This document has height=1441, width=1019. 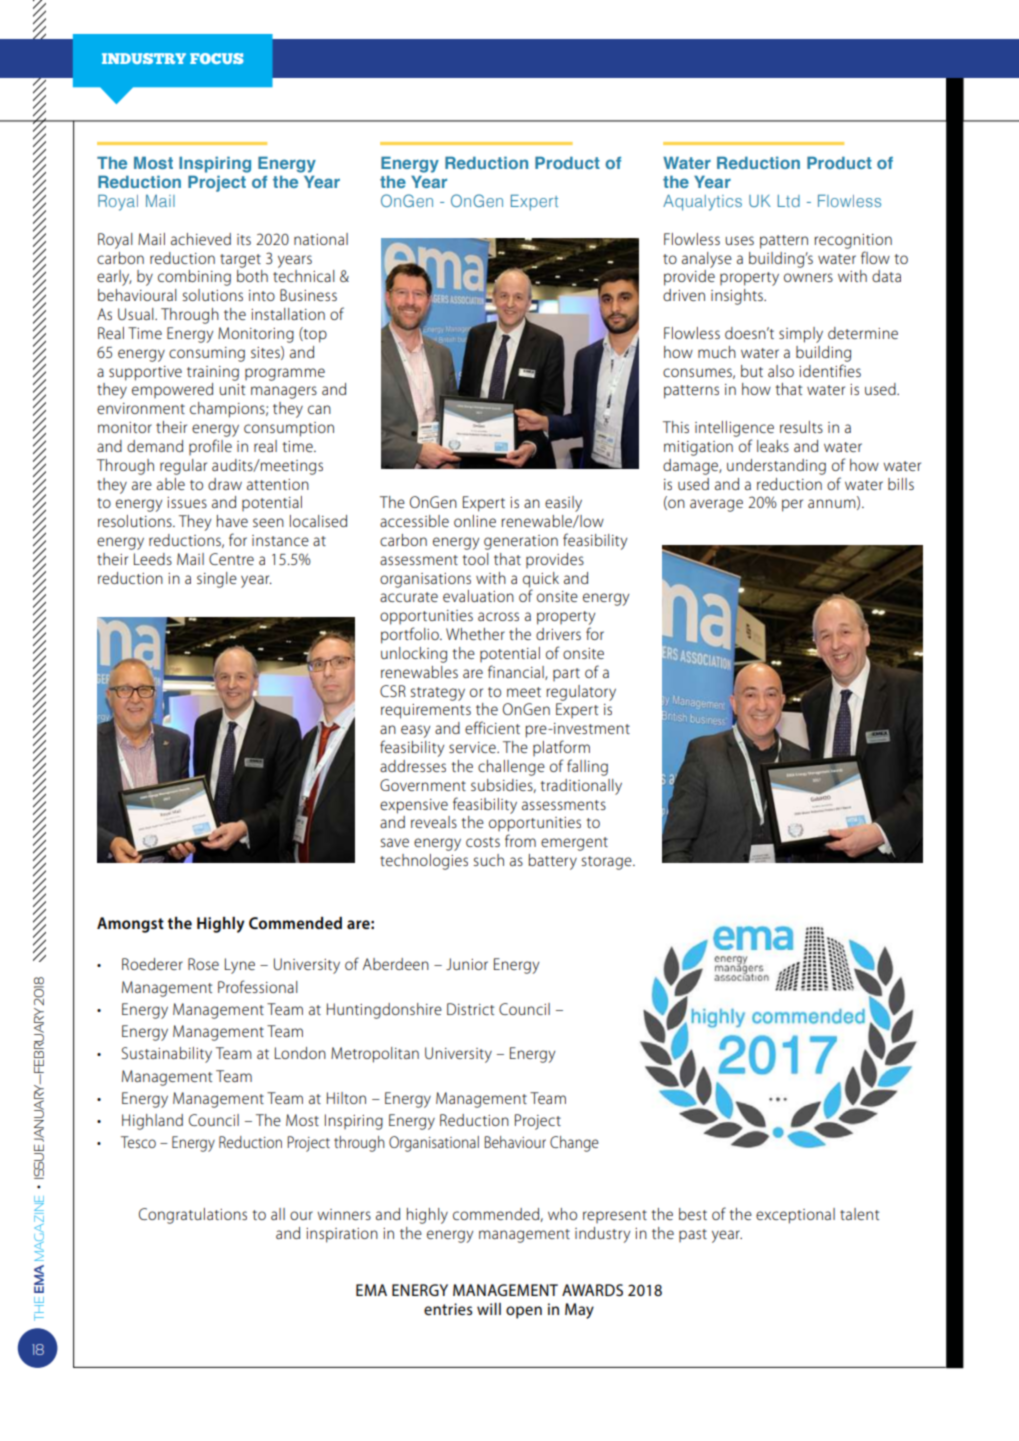 I want to click on will, so click(x=489, y=1309).
